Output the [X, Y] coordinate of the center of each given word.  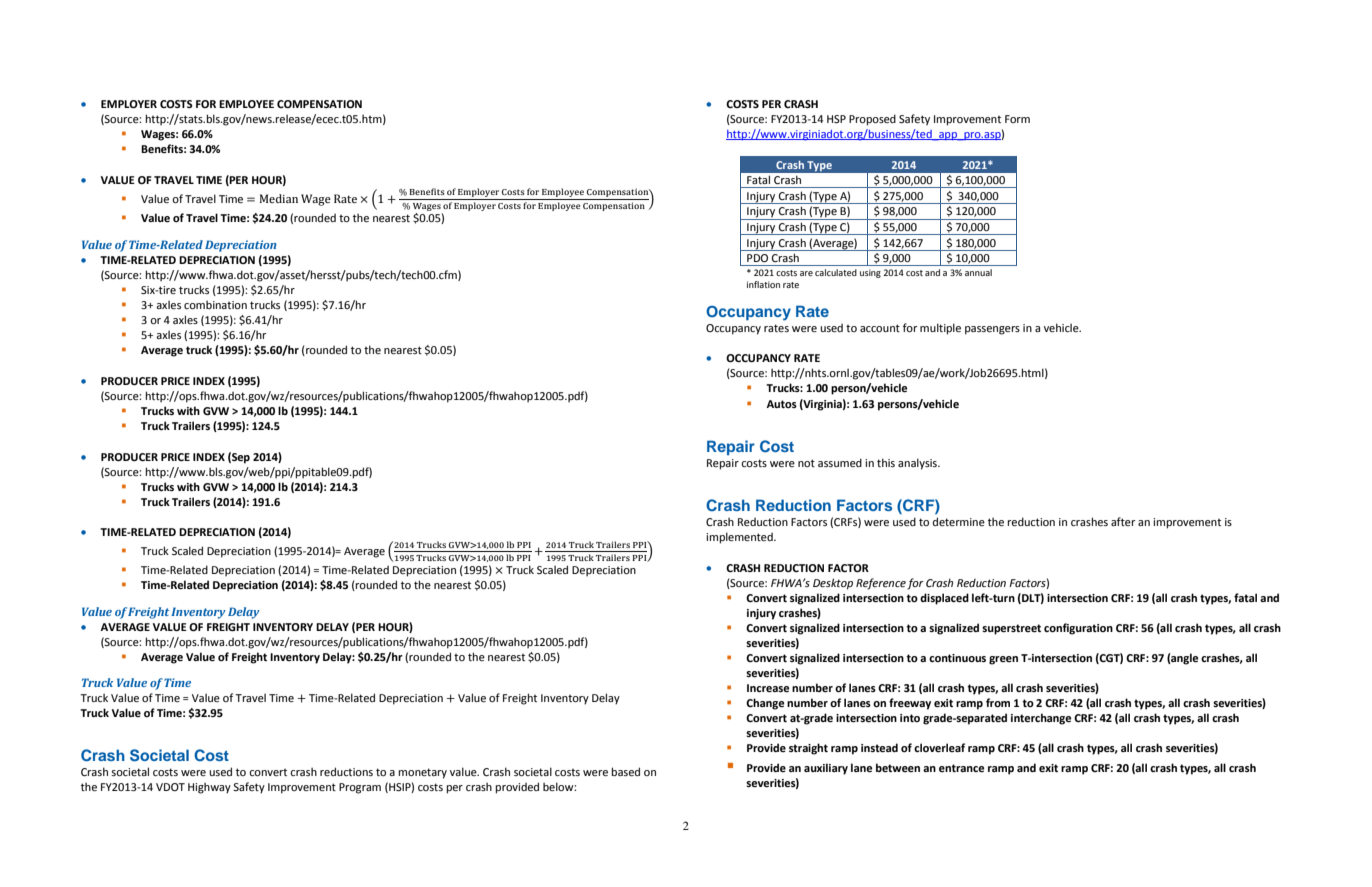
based [625, 771]
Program [360, 788]
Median [279, 198]
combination [215, 305]
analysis [918, 464]
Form [1017, 119]
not [806, 463]
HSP [836, 119]
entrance [961, 768]
